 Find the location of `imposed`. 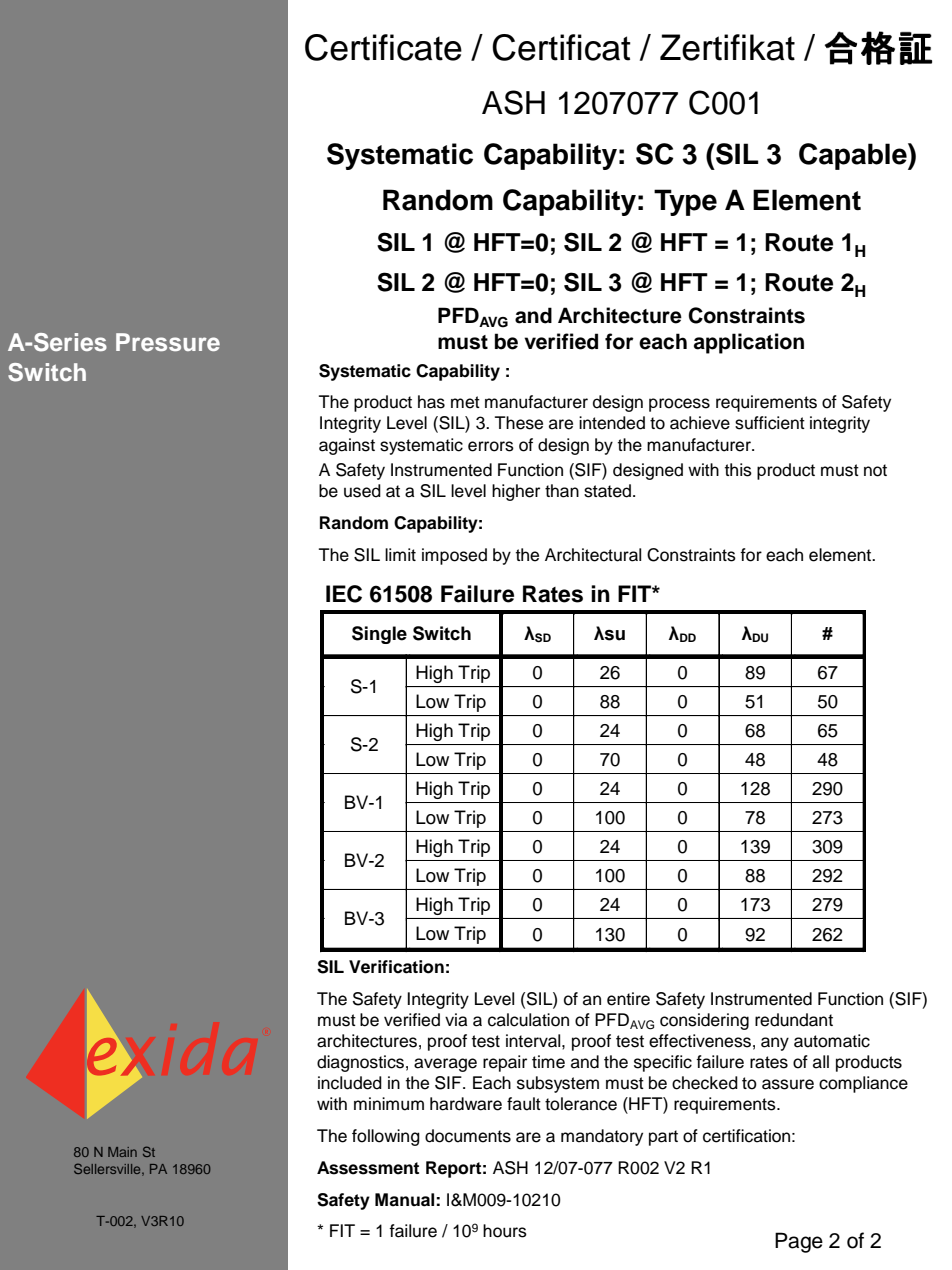

imposed is located at coordinates (454, 556).
